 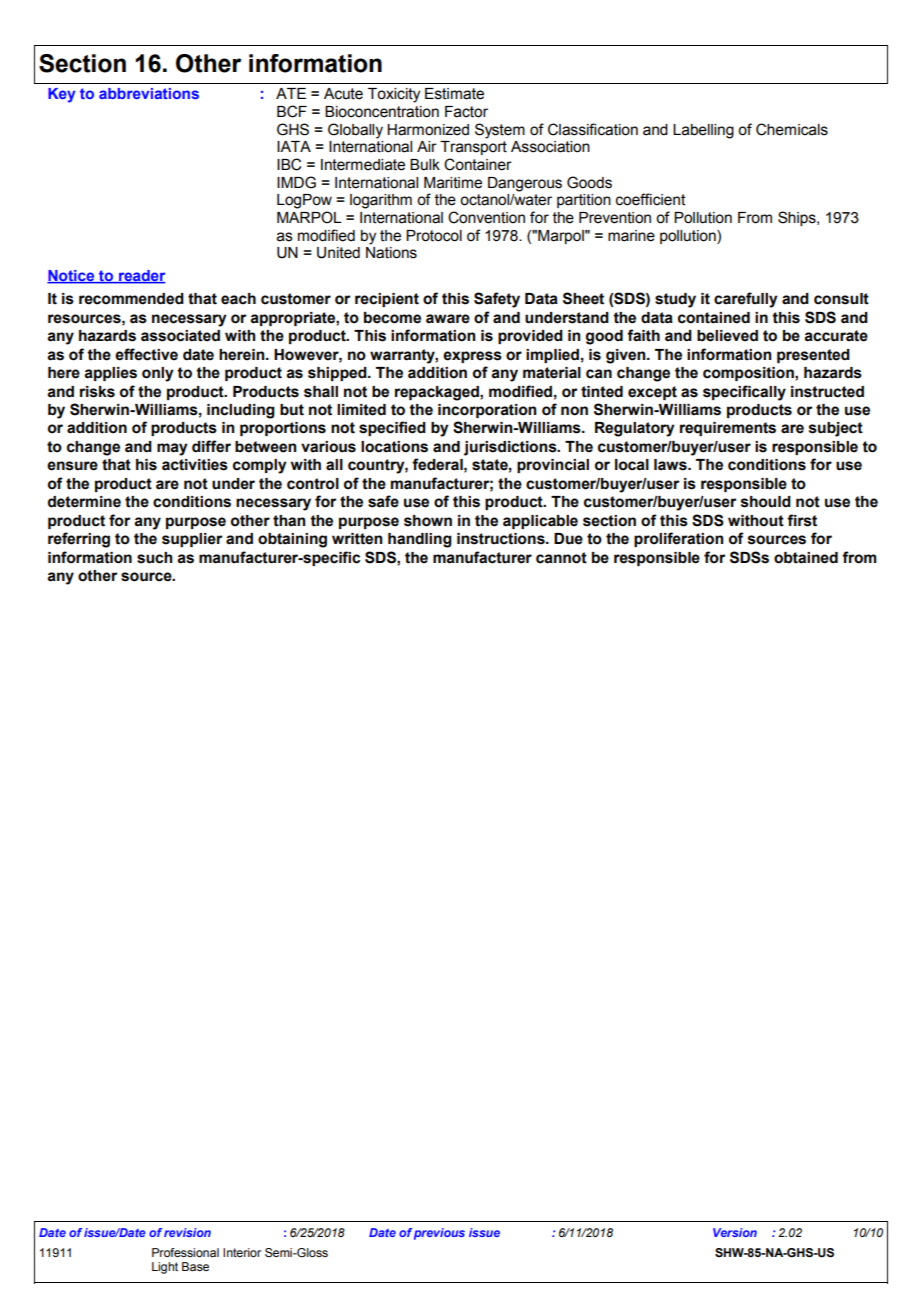 I want to click on Interior, so click(x=242, y=1252).
